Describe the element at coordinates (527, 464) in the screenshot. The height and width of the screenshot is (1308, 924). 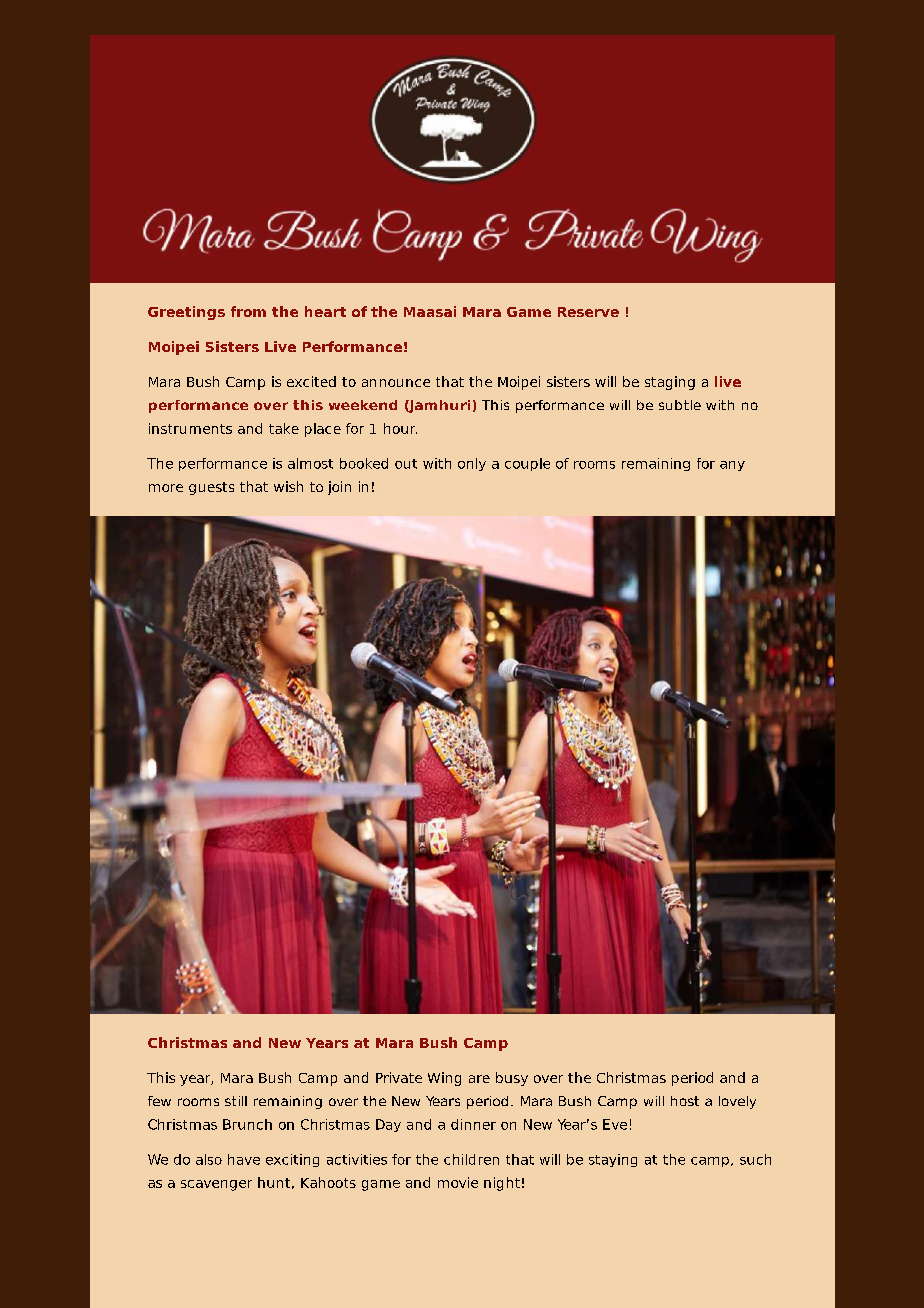
I see `couple` at that location.
